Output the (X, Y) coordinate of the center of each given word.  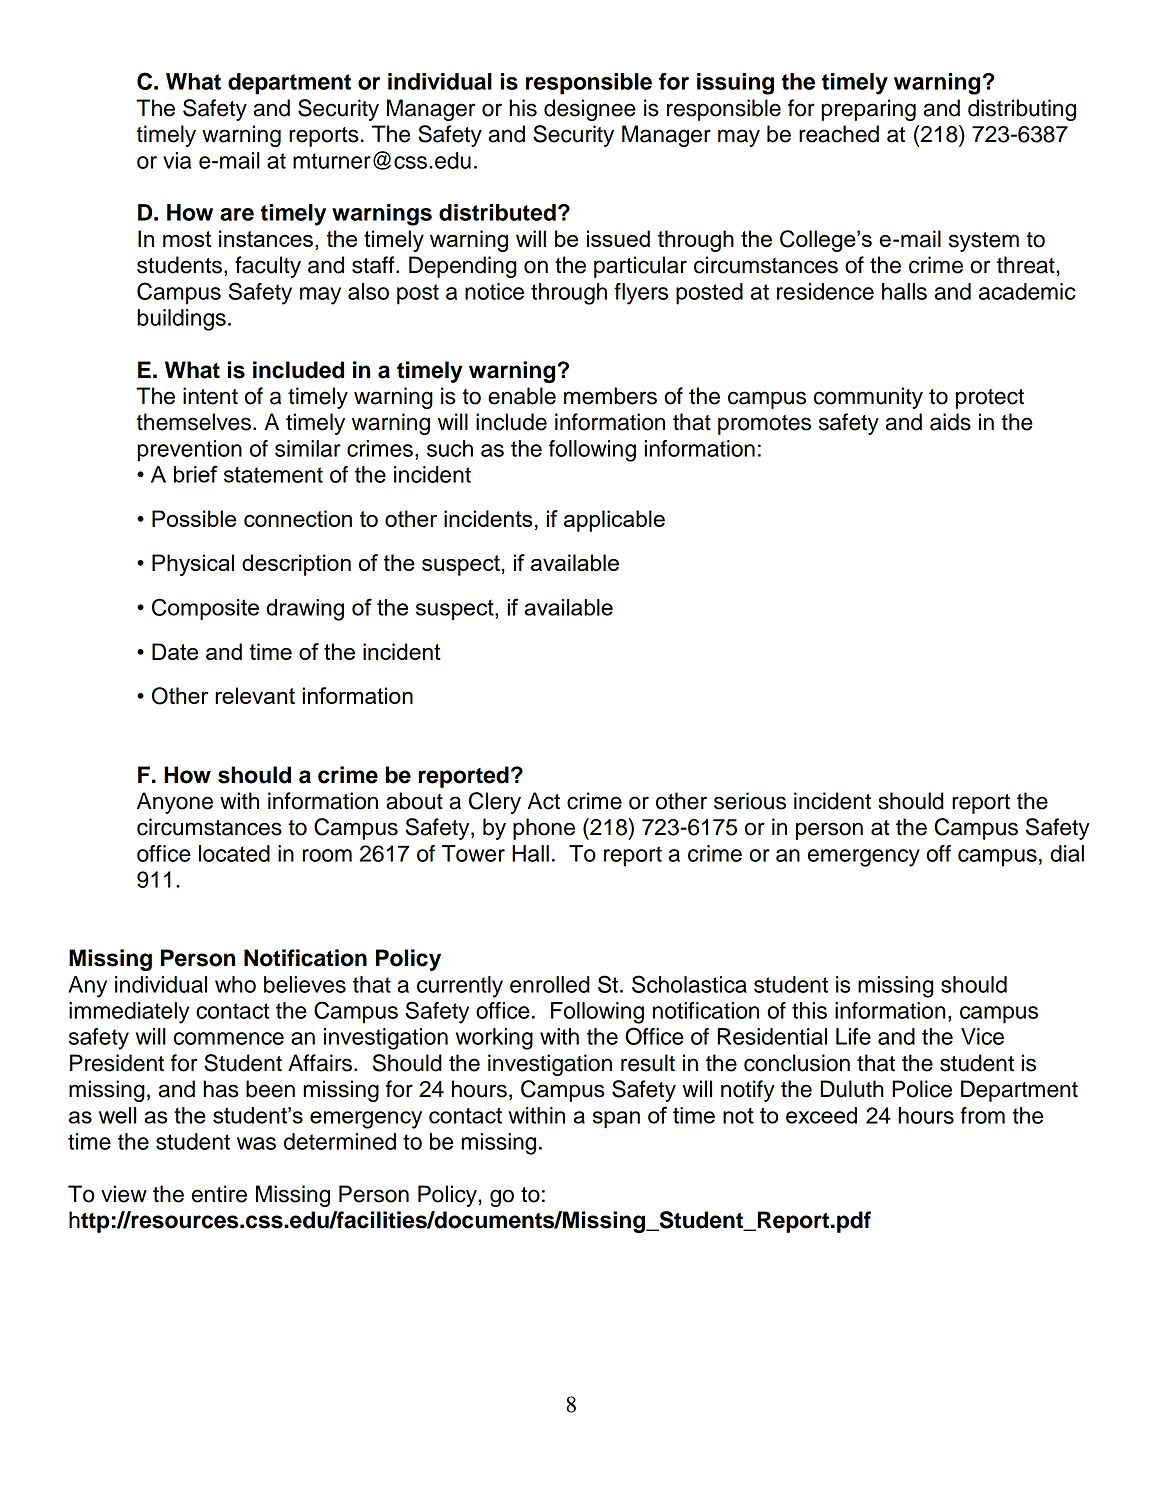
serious (750, 801)
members (610, 396)
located (234, 853)
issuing (735, 84)
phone (544, 829)
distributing (1022, 110)
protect (990, 399)
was (256, 1143)
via (177, 160)
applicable (614, 521)
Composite (205, 609)
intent (210, 396)
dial (1067, 853)
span (616, 1120)
